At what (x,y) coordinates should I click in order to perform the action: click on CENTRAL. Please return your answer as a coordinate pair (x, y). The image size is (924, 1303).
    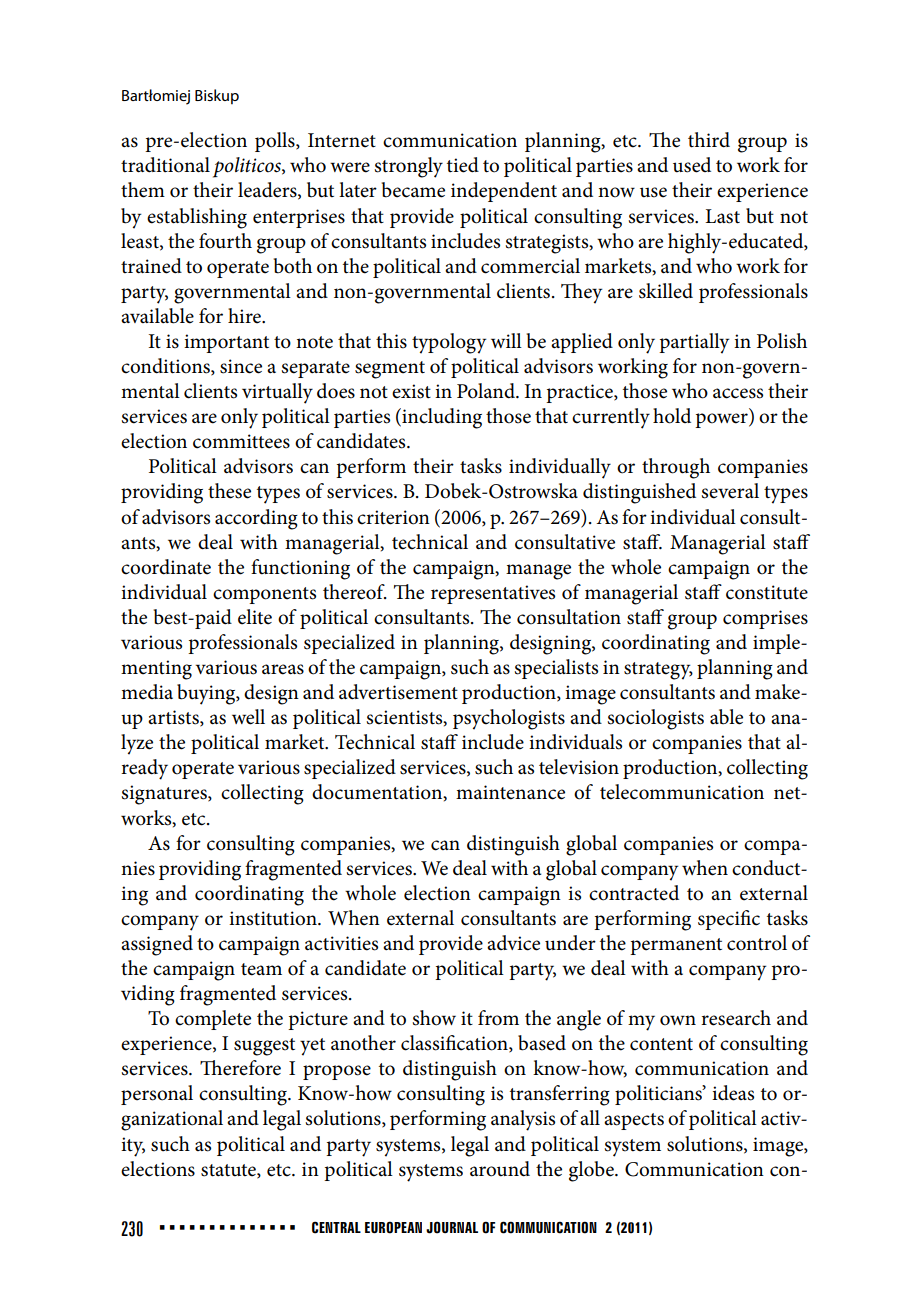
    Looking at the image, I should click on (336, 1227).
